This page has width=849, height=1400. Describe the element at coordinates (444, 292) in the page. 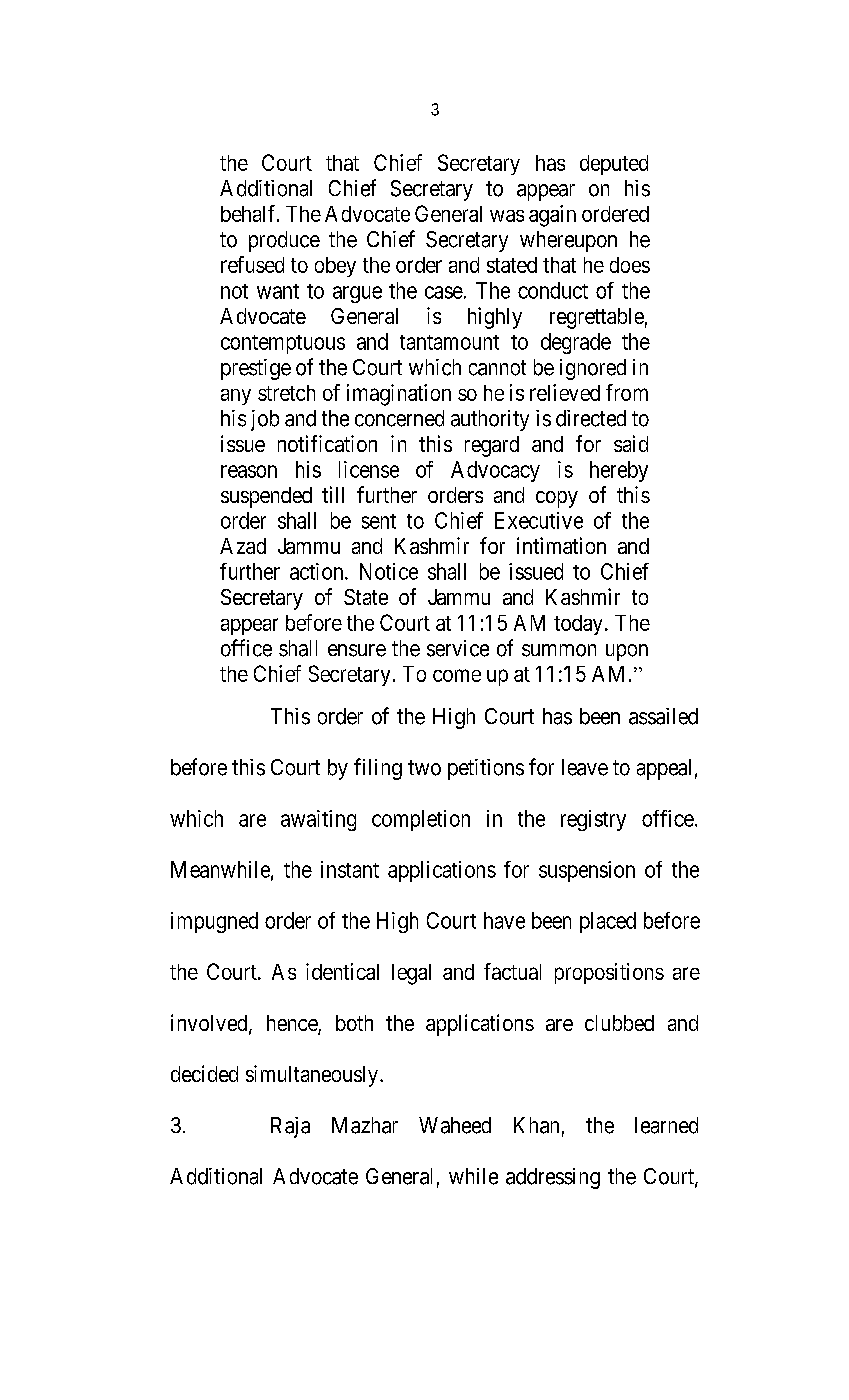

I see `case` at that location.
